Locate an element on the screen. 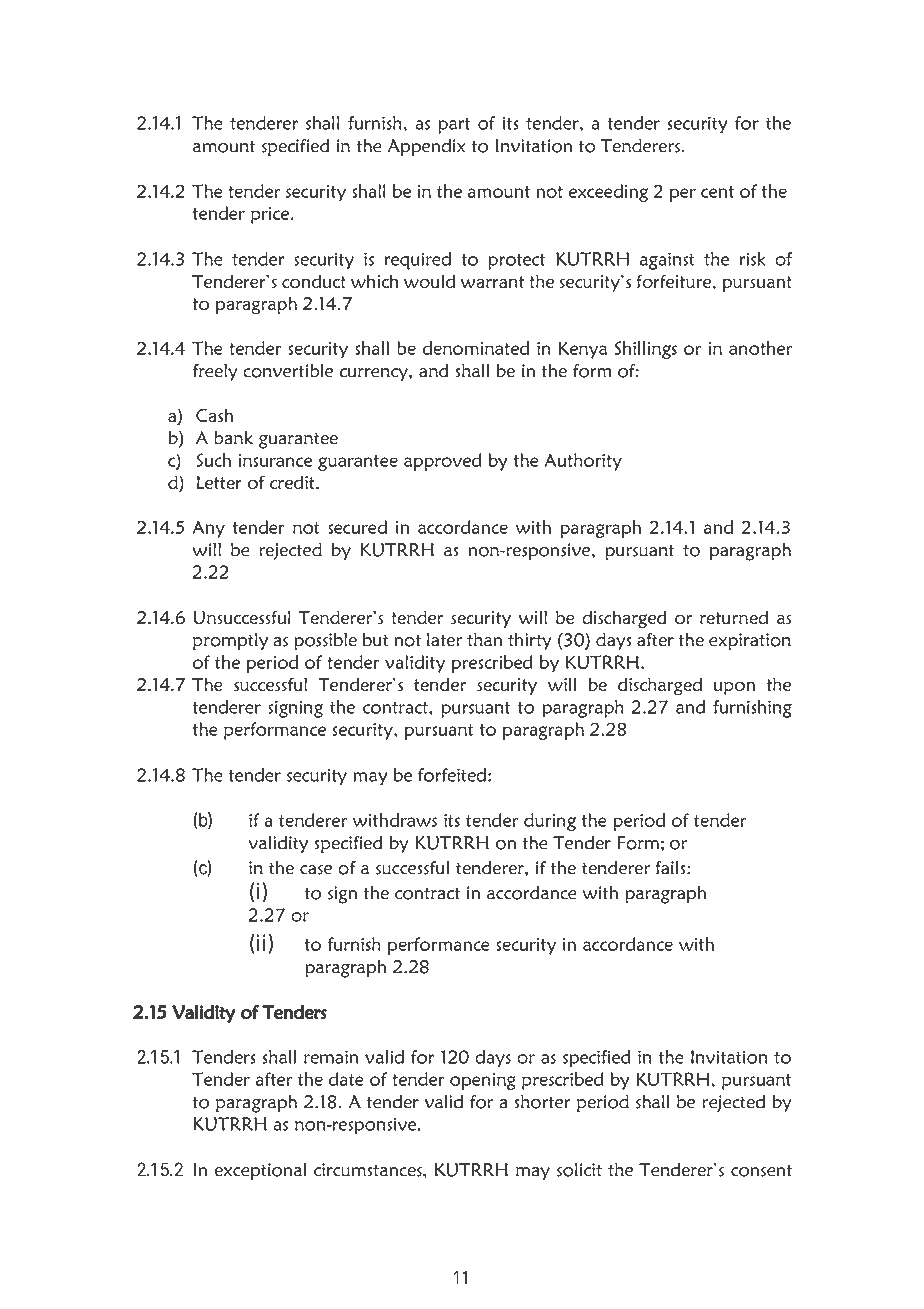 This screenshot has height=1309, width=924. promptly is located at coordinates (230, 642).
